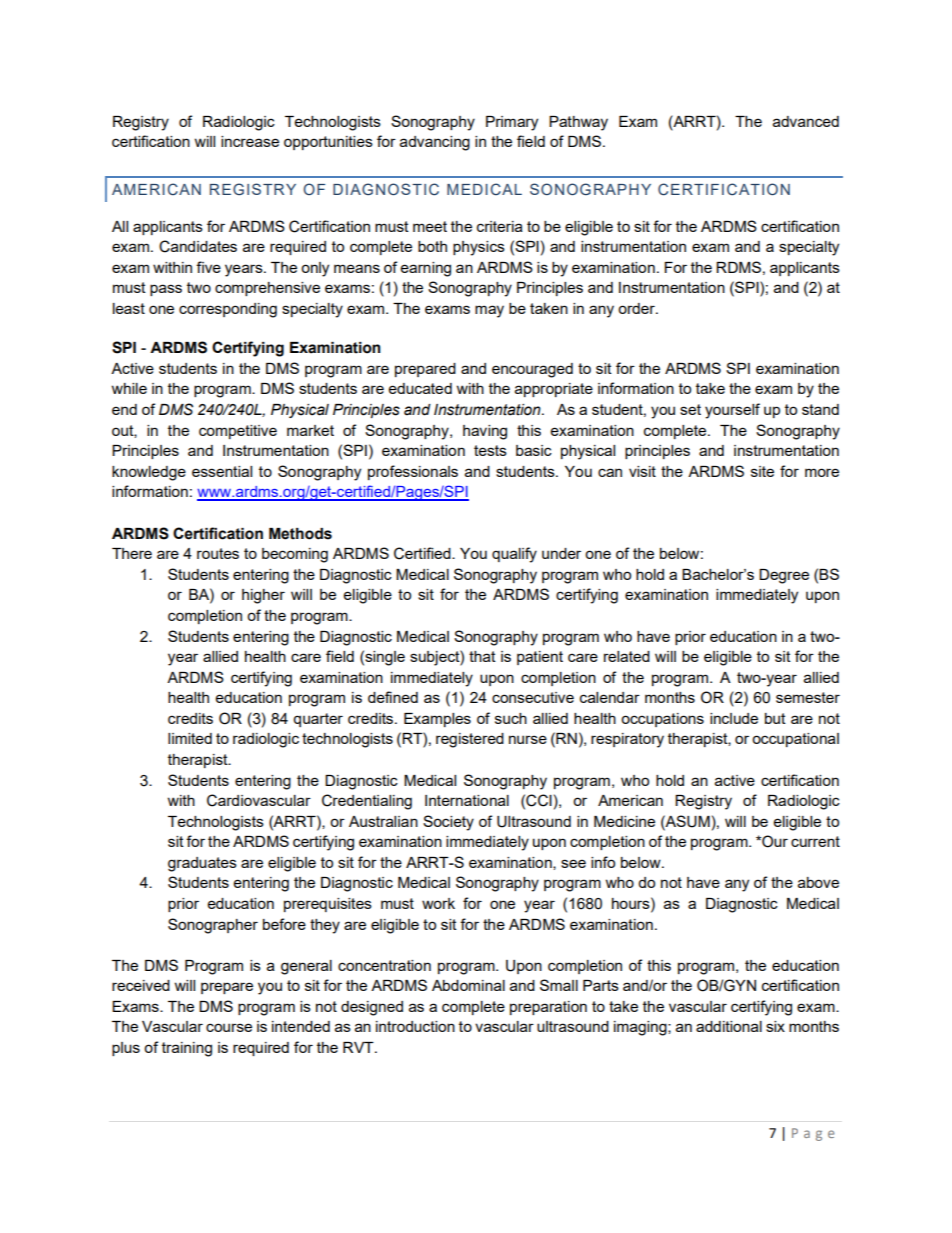 Image resolution: width=952 pixels, height=1233 pixels. I want to click on Abdominal, so click(468, 985).
